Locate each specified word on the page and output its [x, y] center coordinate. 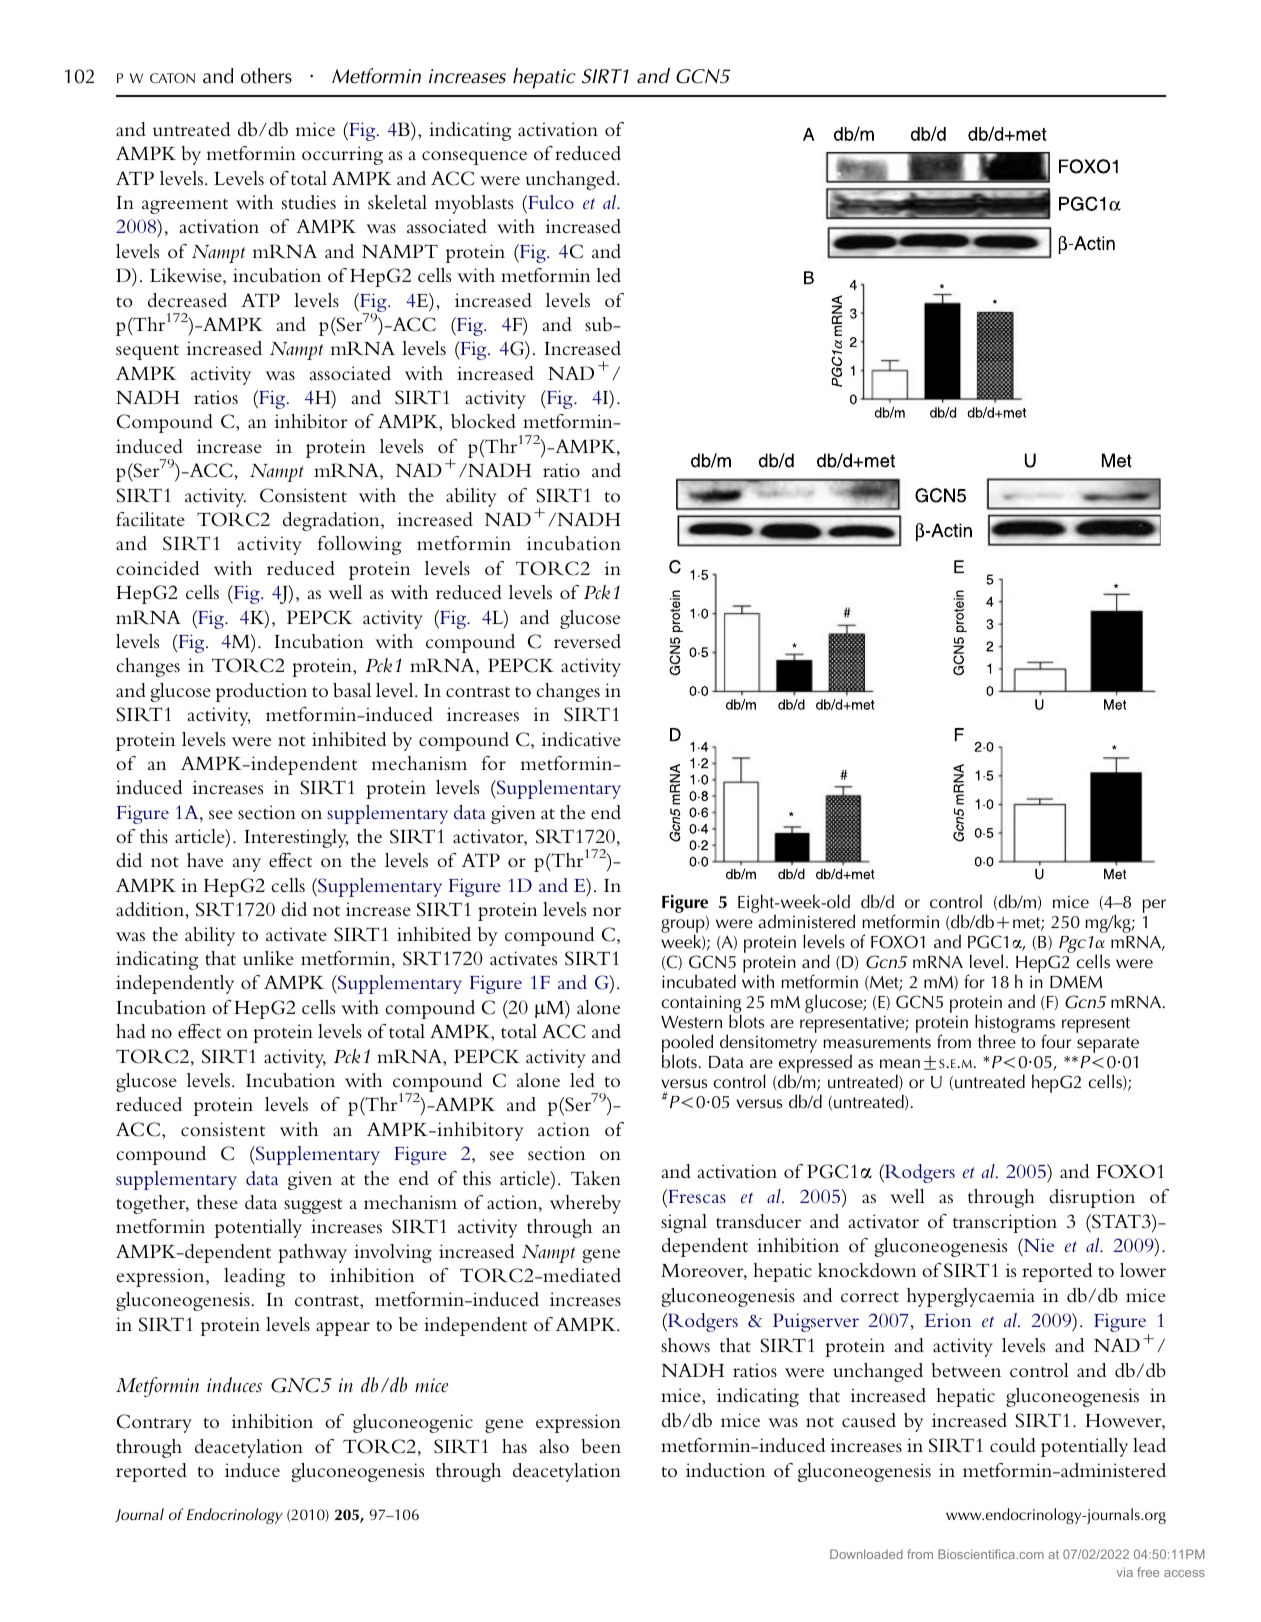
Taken [596, 1178]
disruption [1092, 1198]
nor [607, 911]
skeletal [397, 202]
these [217, 1202]
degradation [332, 521]
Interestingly [297, 838]
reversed [587, 641]
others [266, 76]
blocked [483, 421]
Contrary [154, 1423]
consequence [474, 158]
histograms [1015, 1025]
